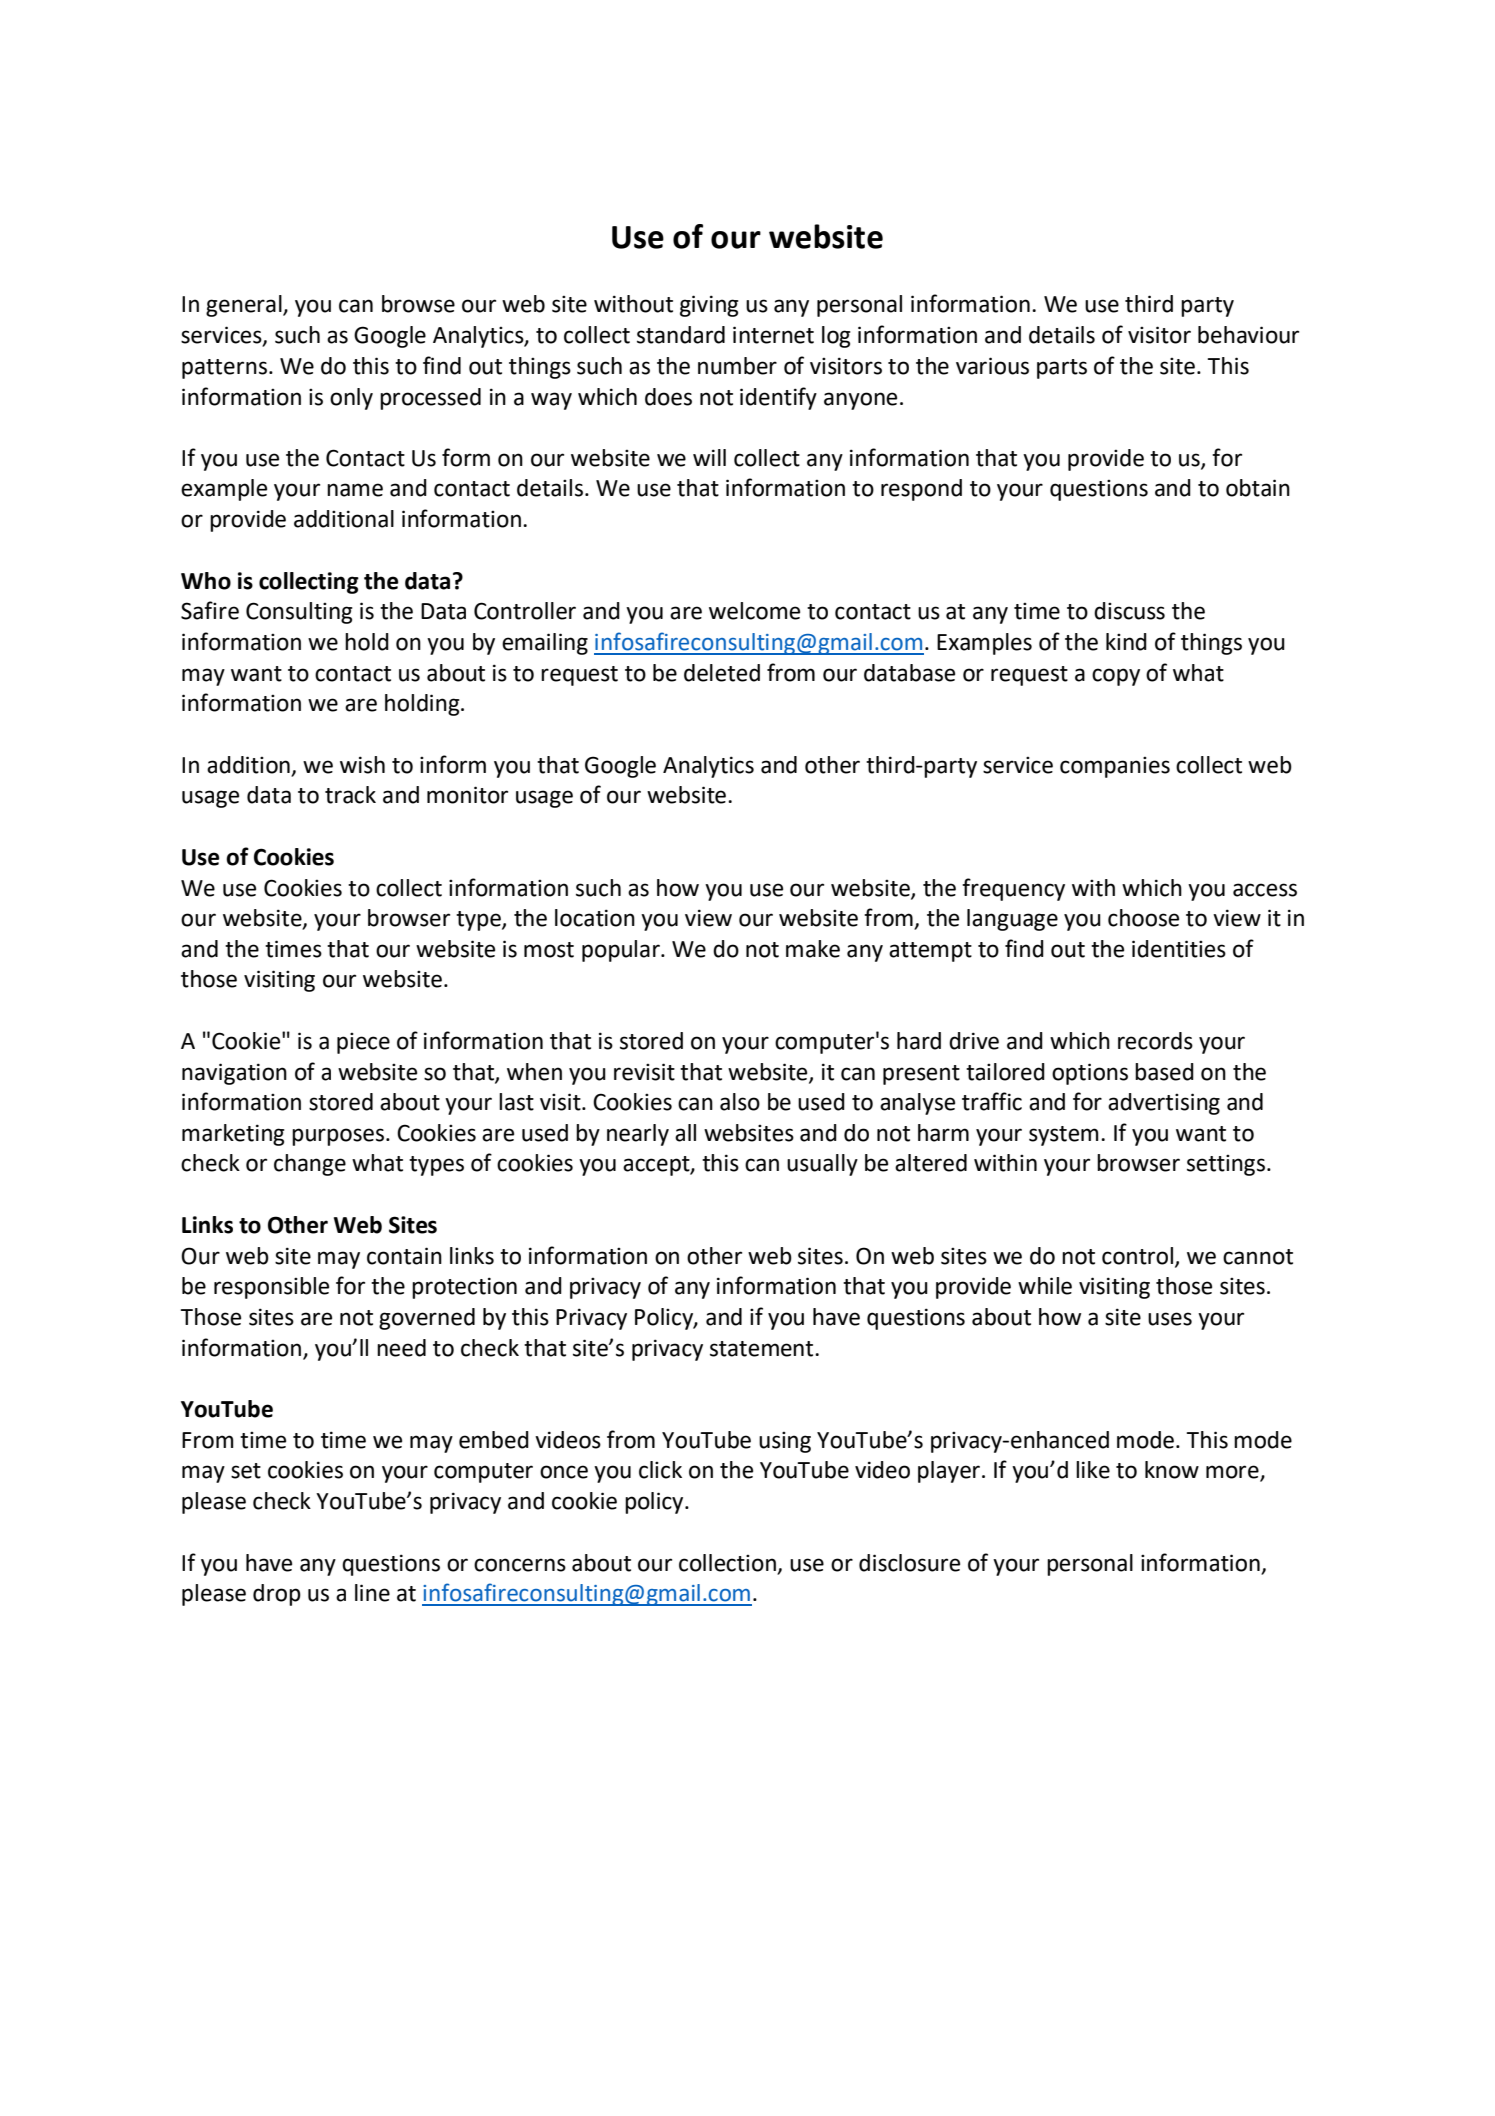 Image resolution: width=1495 pixels, height=2116 pixels. I want to click on number, so click(737, 366).
